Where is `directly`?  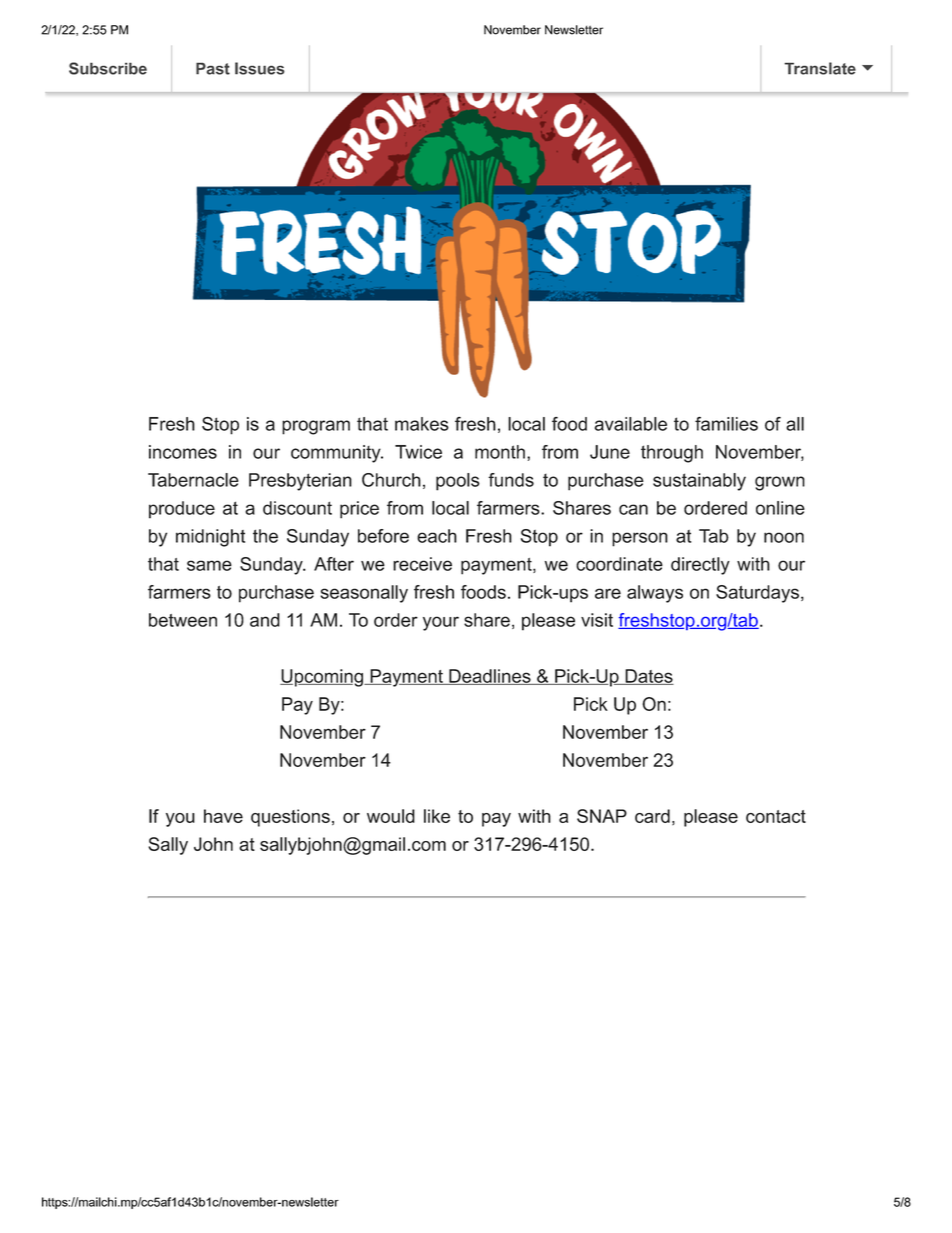
directly is located at coordinates (700, 566).
